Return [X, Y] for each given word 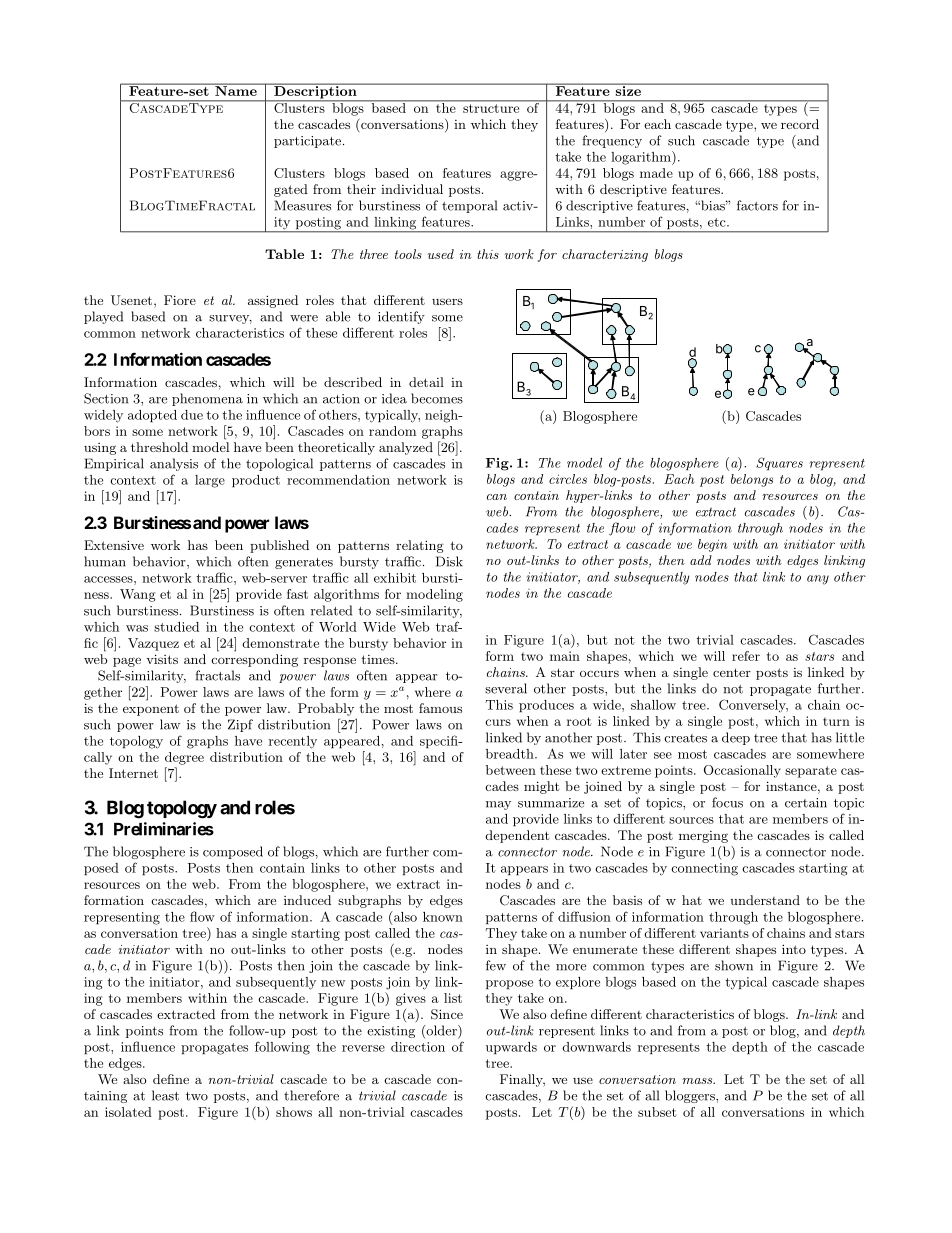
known [443, 917]
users [447, 301]
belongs [752, 480]
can [497, 497]
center [732, 672]
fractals [217, 675]
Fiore [180, 300]
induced [307, 900]
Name [236, 90]
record [800, 124]
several [506, 688]
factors [757, 205]
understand [765, 900]
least [165, 1095]
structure [491, 108]
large [210, 481]
